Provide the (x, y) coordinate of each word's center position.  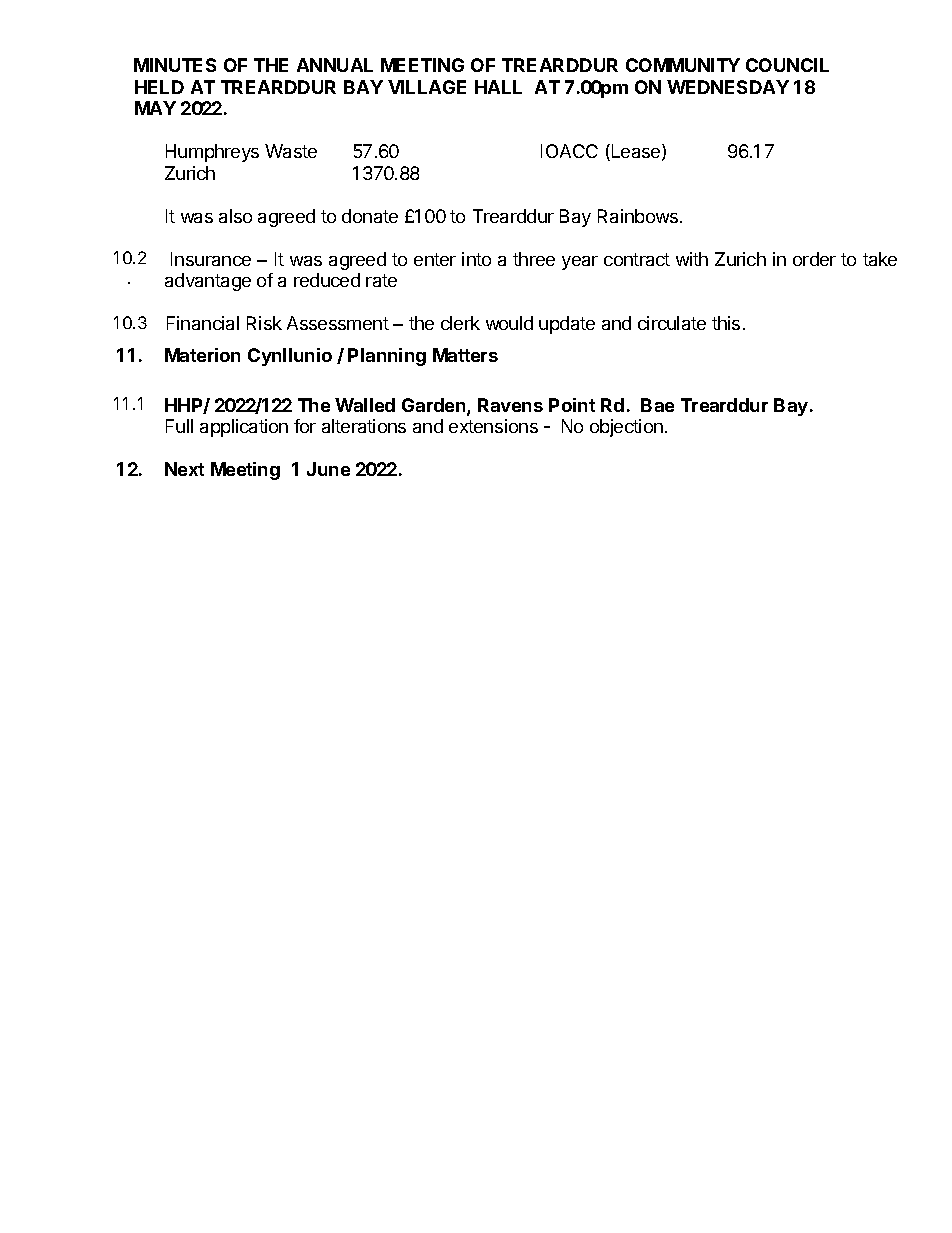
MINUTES (175, 65)
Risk (264, 323)
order (814, 259)
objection (626, 428)
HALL (498, 87)
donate (370, 216)
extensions (493, 426)
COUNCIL (787, 65)
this (726, 323)
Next (184, 469)
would (509, 323)
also (235, 216)
